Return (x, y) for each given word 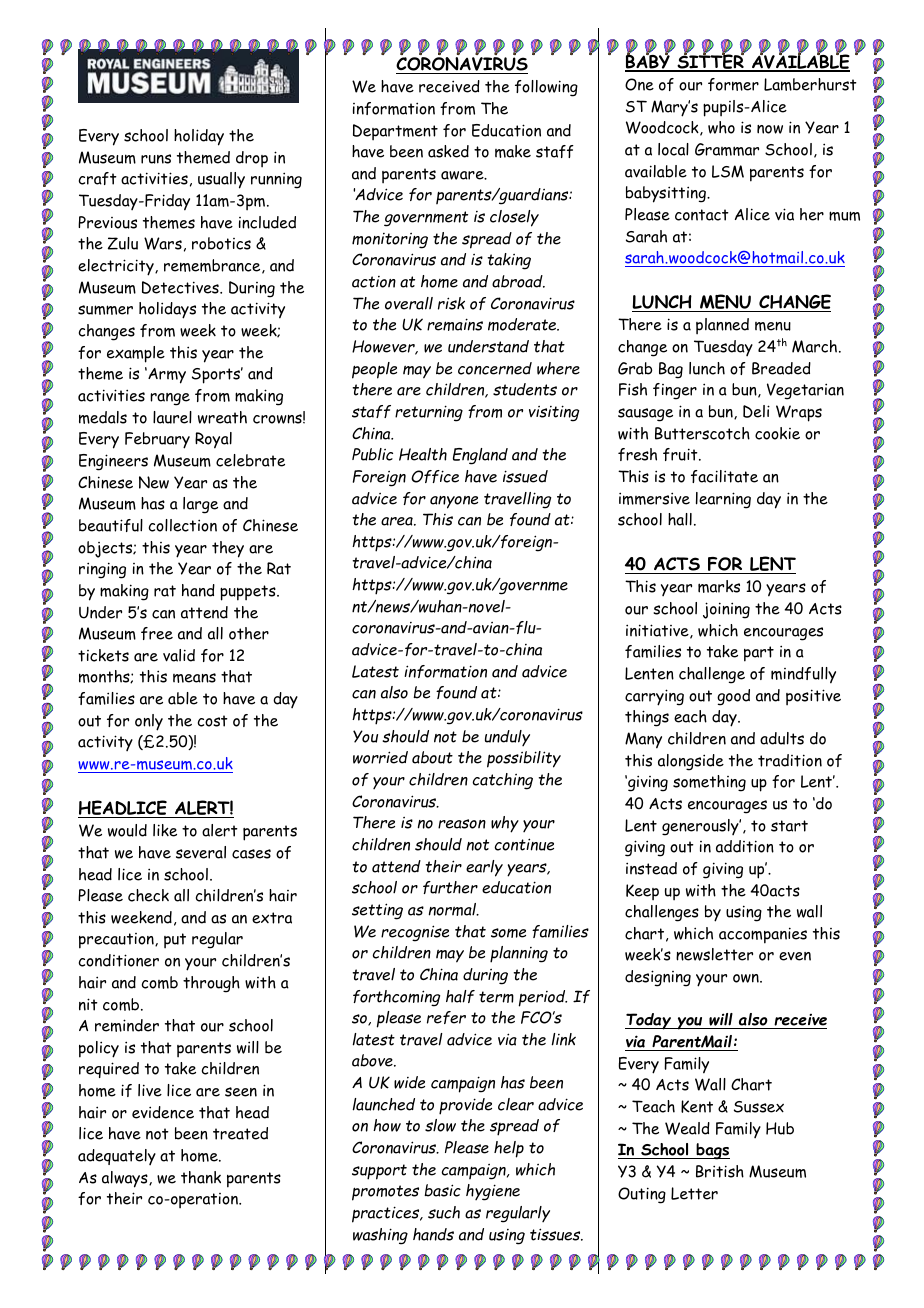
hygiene (493, 1192)
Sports (217, 375)
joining (726, 610)
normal (454, 909)
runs (156, 159)
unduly (507, 738)
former (733, 84)
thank (201, 1177)
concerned (495, 368)
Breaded (781, 368)
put (175, 941)
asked (448, 151)
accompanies (763, 935)
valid (179, 655)
